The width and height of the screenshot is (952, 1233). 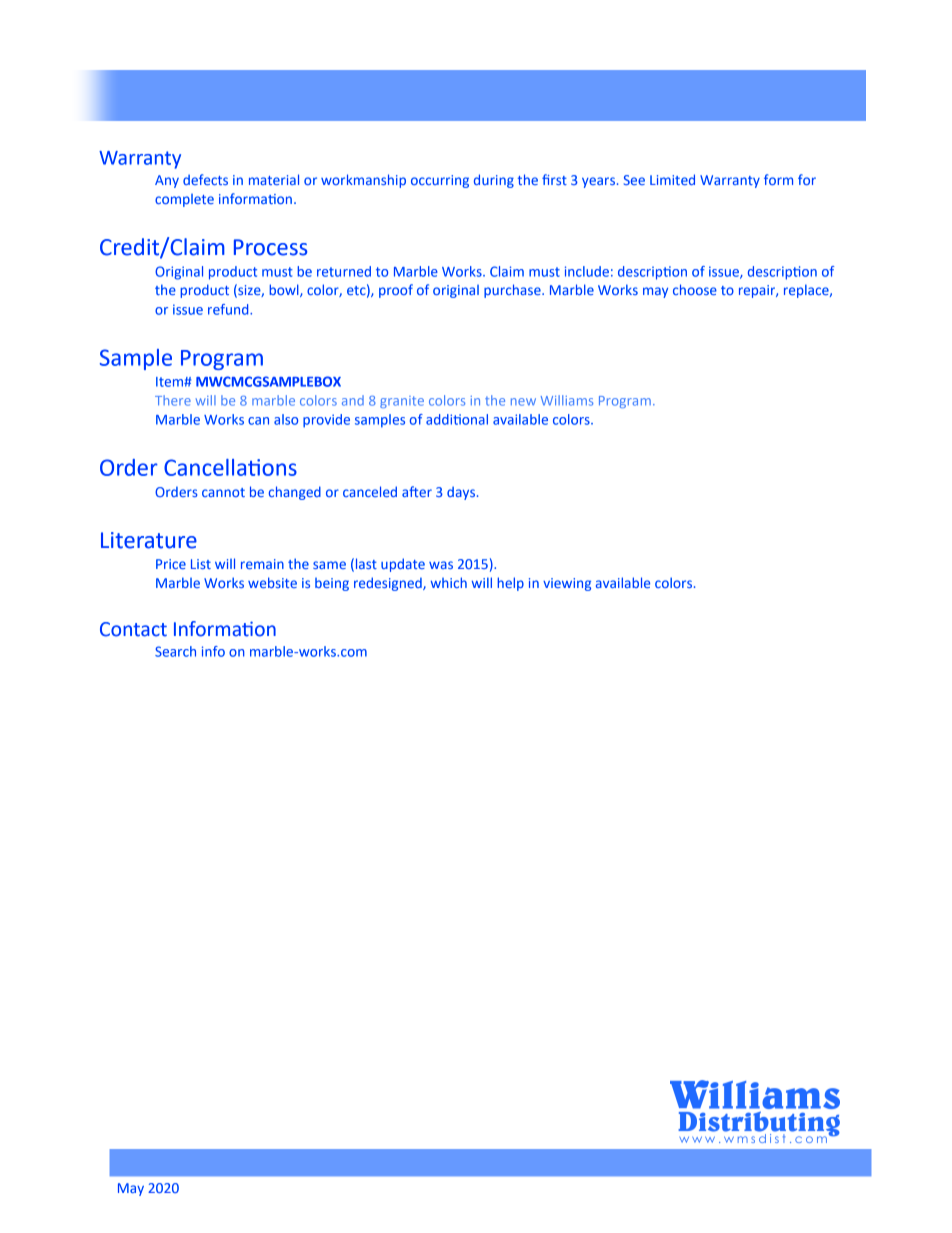 I want to click on viewing, so click(x=567, y=584).
